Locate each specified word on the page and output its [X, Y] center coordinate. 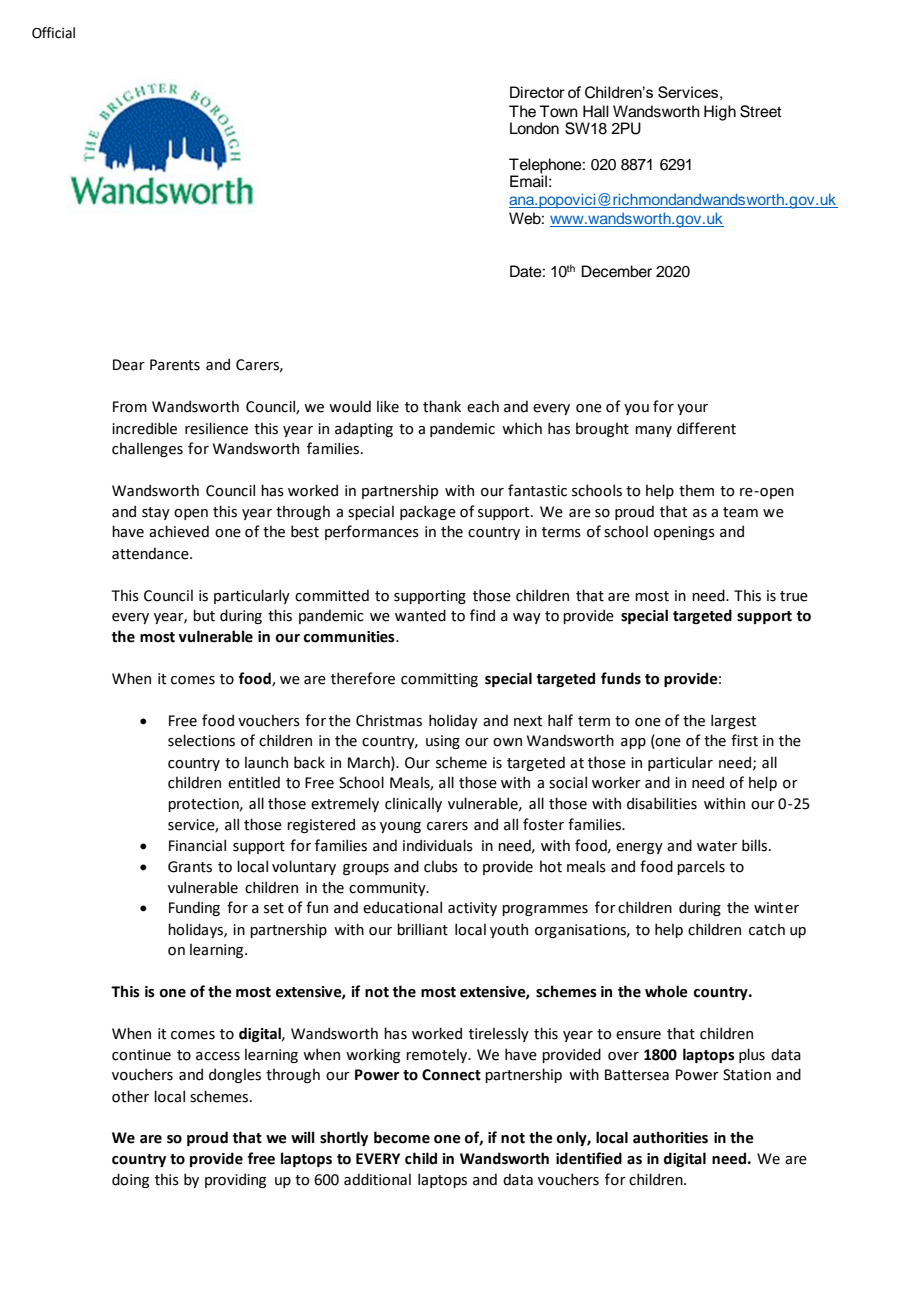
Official [53, 33]
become [402, 1137]
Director [537, 92]
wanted [420, 615]
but [204, 615]
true [794, 596]
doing [130, 1180]
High [720, 113]
